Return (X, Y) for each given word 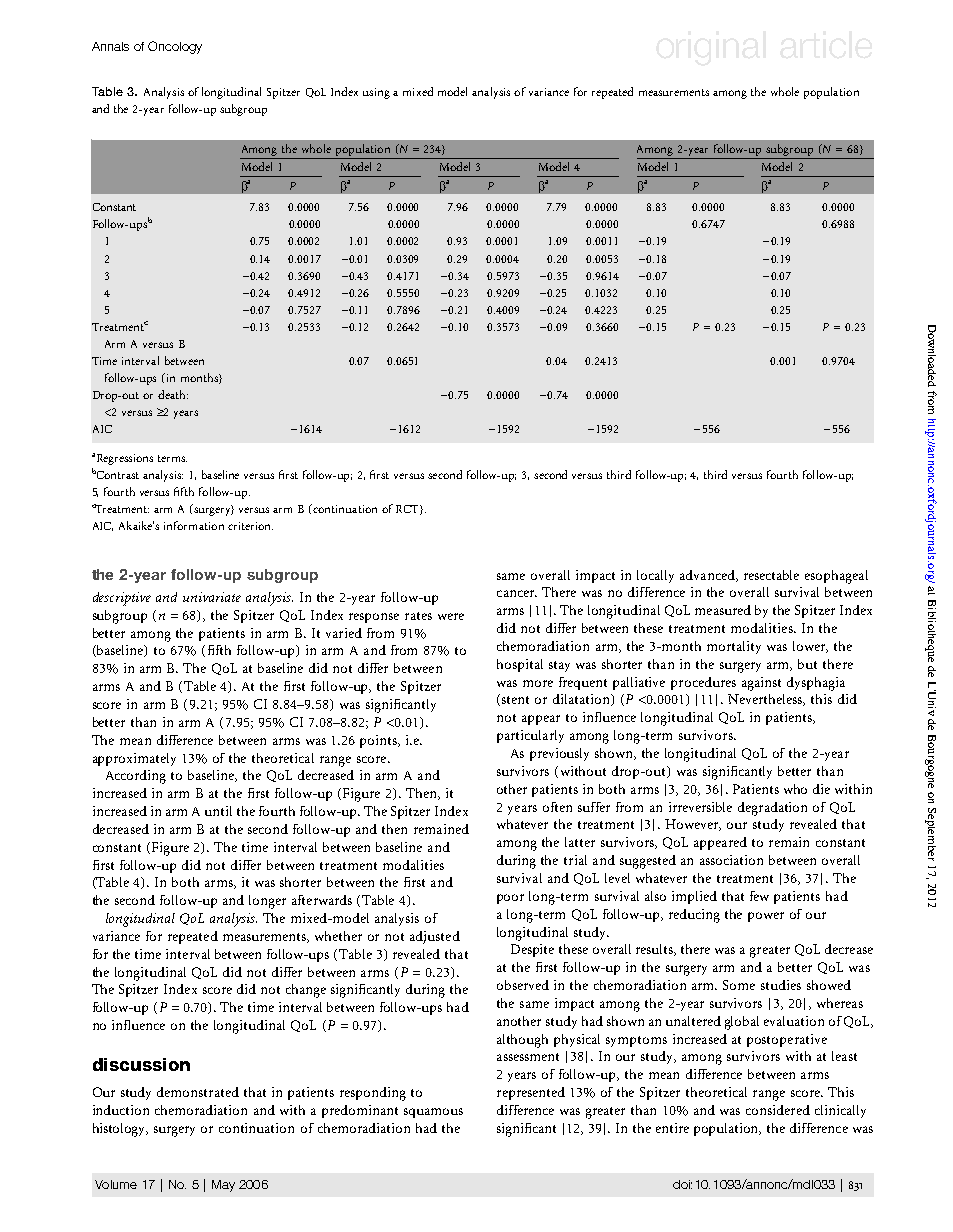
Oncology (175, 47)
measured (723, 610)
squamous (433, 1113)
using (376, 93)
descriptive (122, 599)
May (223, 1186)
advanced (708, 576)
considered (778, 1110)
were (451, 616)
